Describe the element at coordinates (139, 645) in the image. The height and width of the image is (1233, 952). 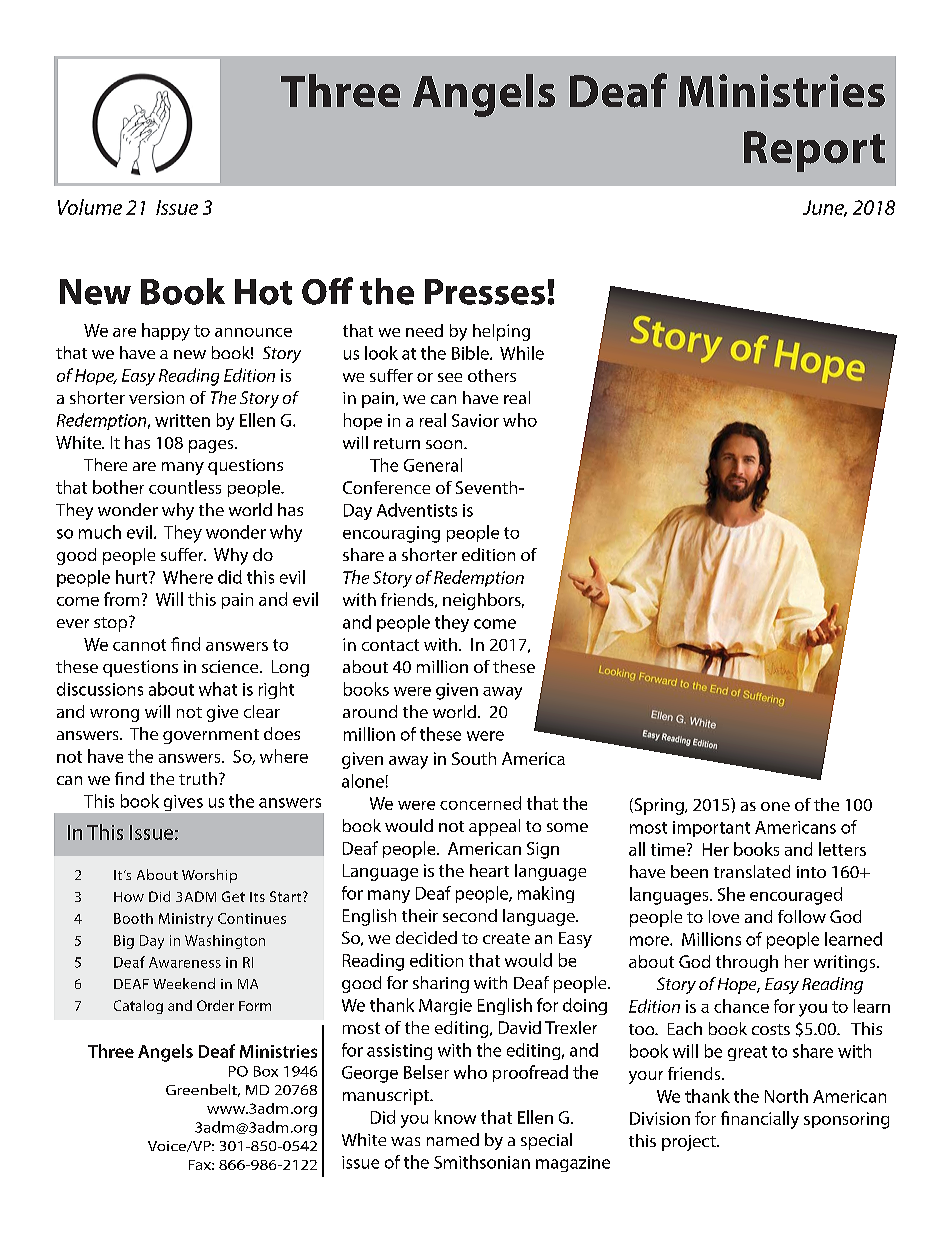
I see `cannot` at that location.
